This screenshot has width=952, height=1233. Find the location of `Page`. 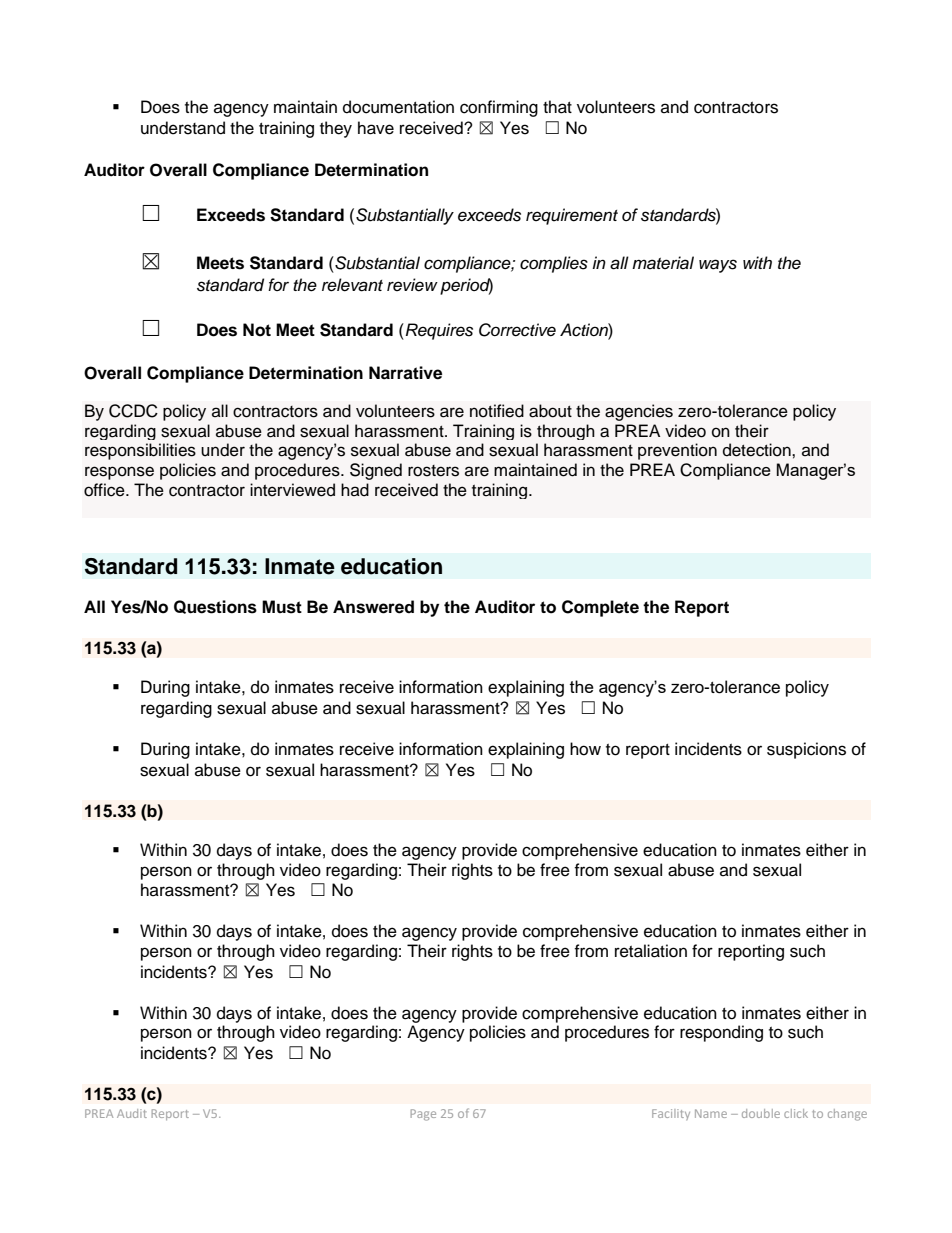

Page is located at coordinates (423, 1115).
